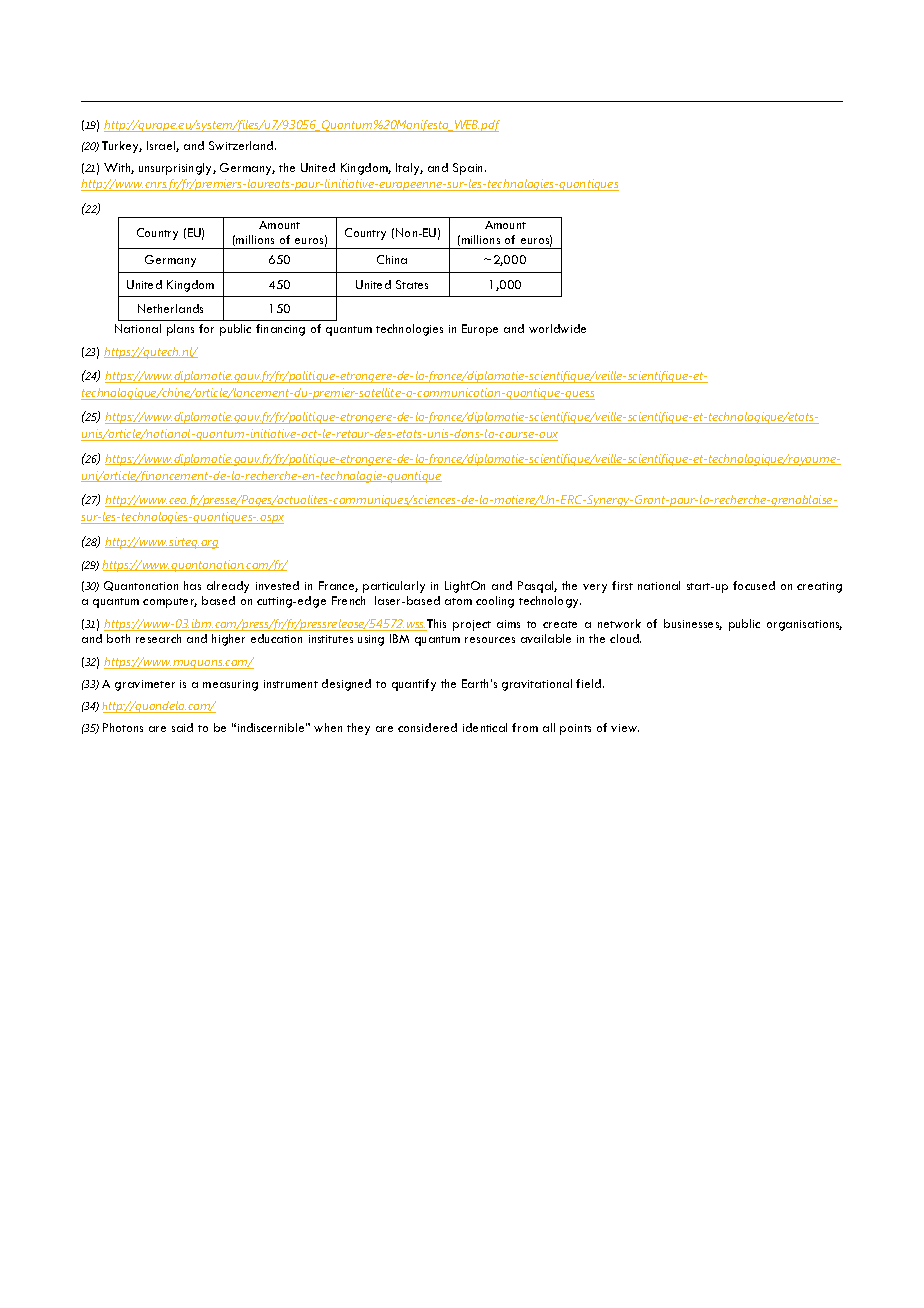 Image resolution: width=924 pixels, height=1308 pixels. What do you see at coordinates (180, 330) in the screenshot?
I see `plans` at bounding box center [180, 330].
